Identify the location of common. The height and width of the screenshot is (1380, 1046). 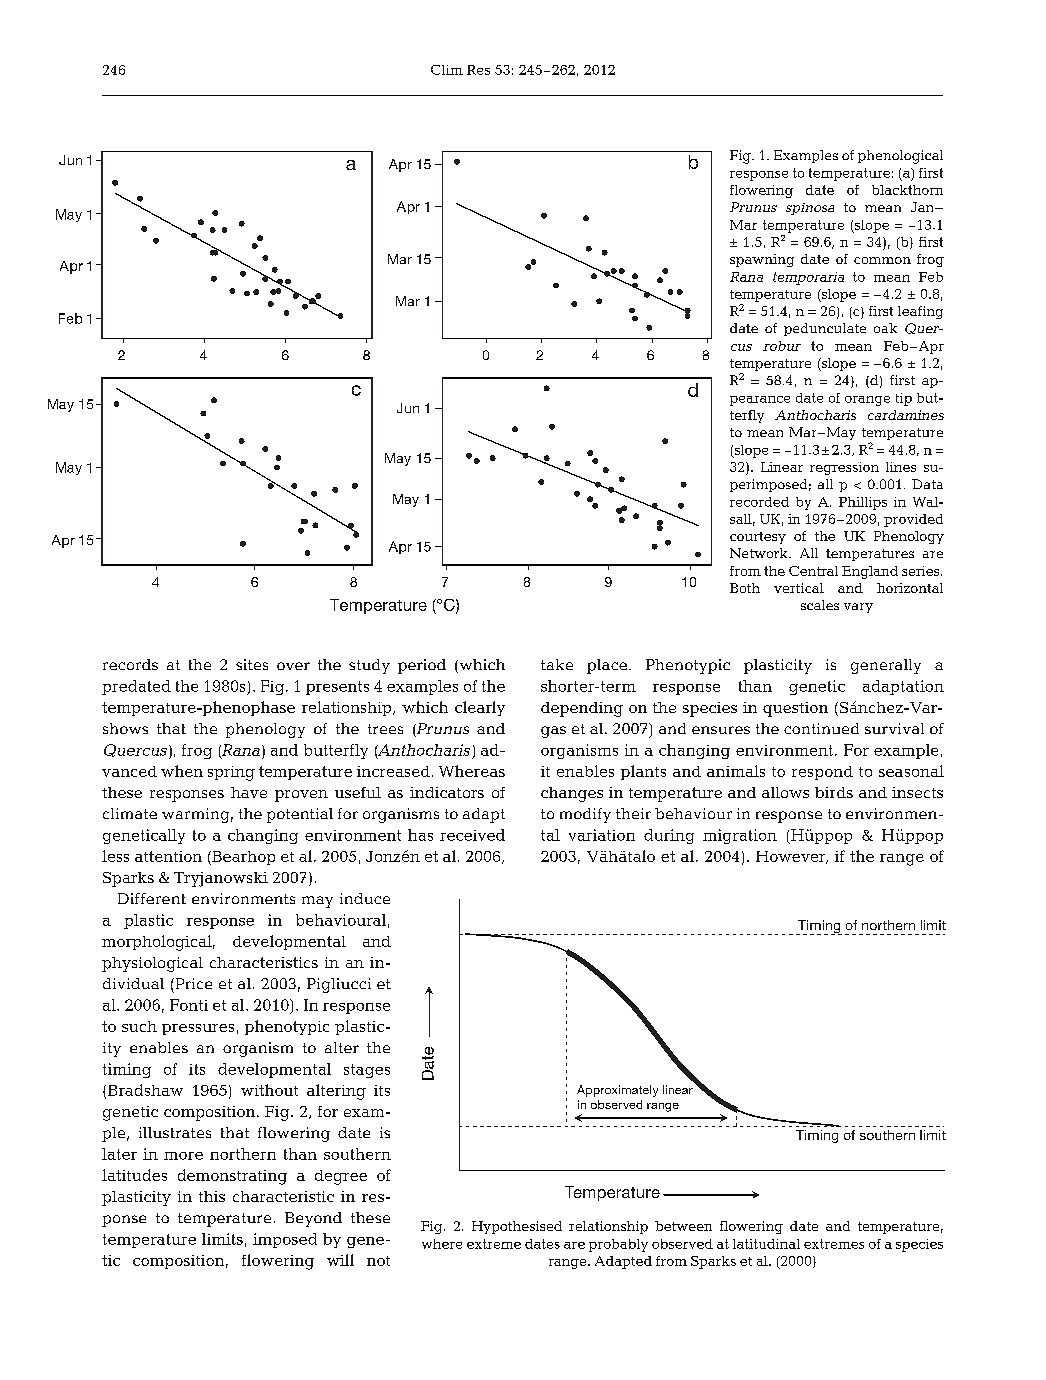
(882, 260).
